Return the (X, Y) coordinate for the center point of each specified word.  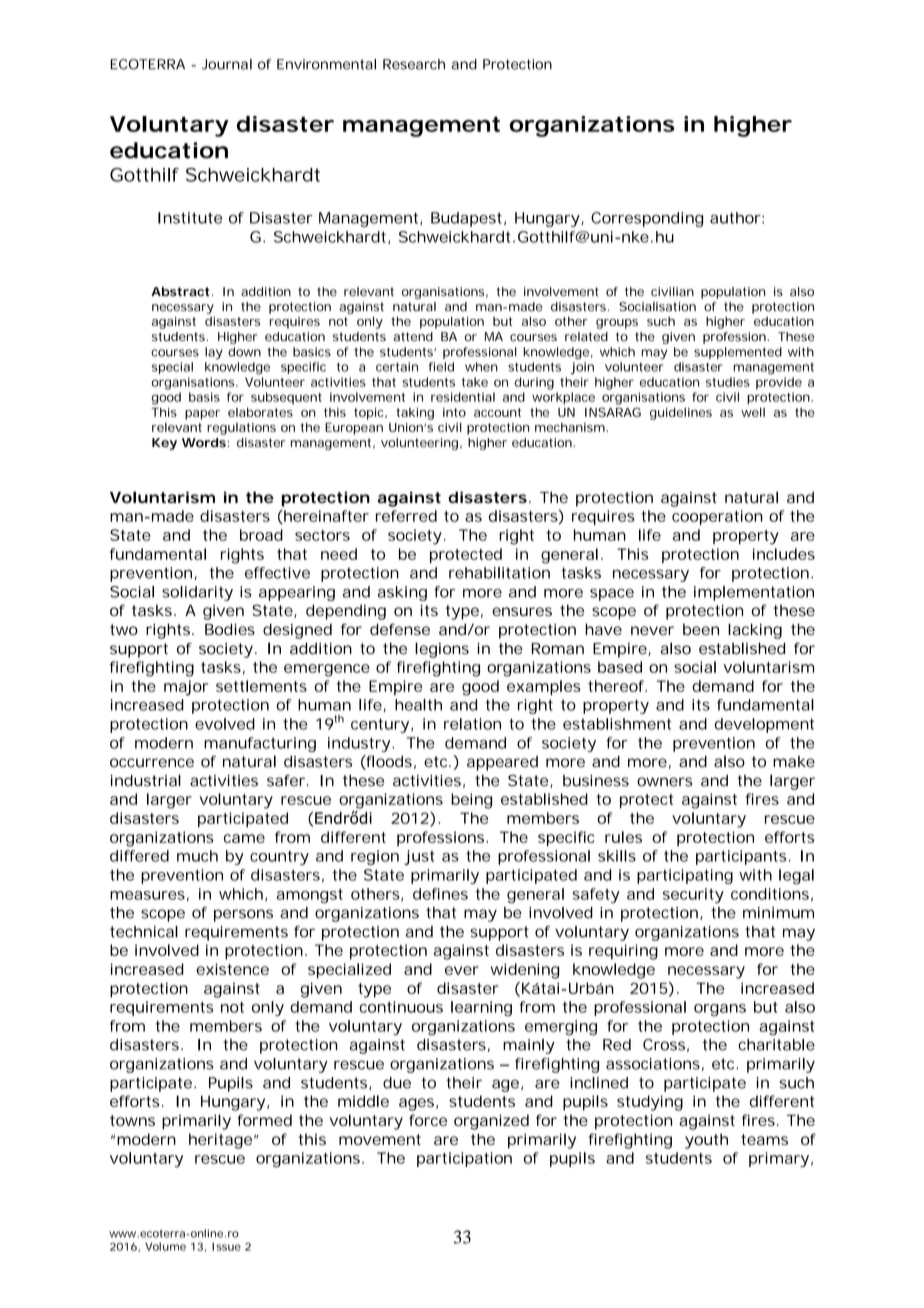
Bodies (230, 629)
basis (204, 397)
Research (414, 64)
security (693, 895)
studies (728, 382)
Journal (227, 64)
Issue (226, 1247)
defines (440, 894)
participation (464, 1159)
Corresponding (647, 219)
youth (706, 1141)
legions (442, 650)
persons (243, 915)
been (701, 630)
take (475, 382)
